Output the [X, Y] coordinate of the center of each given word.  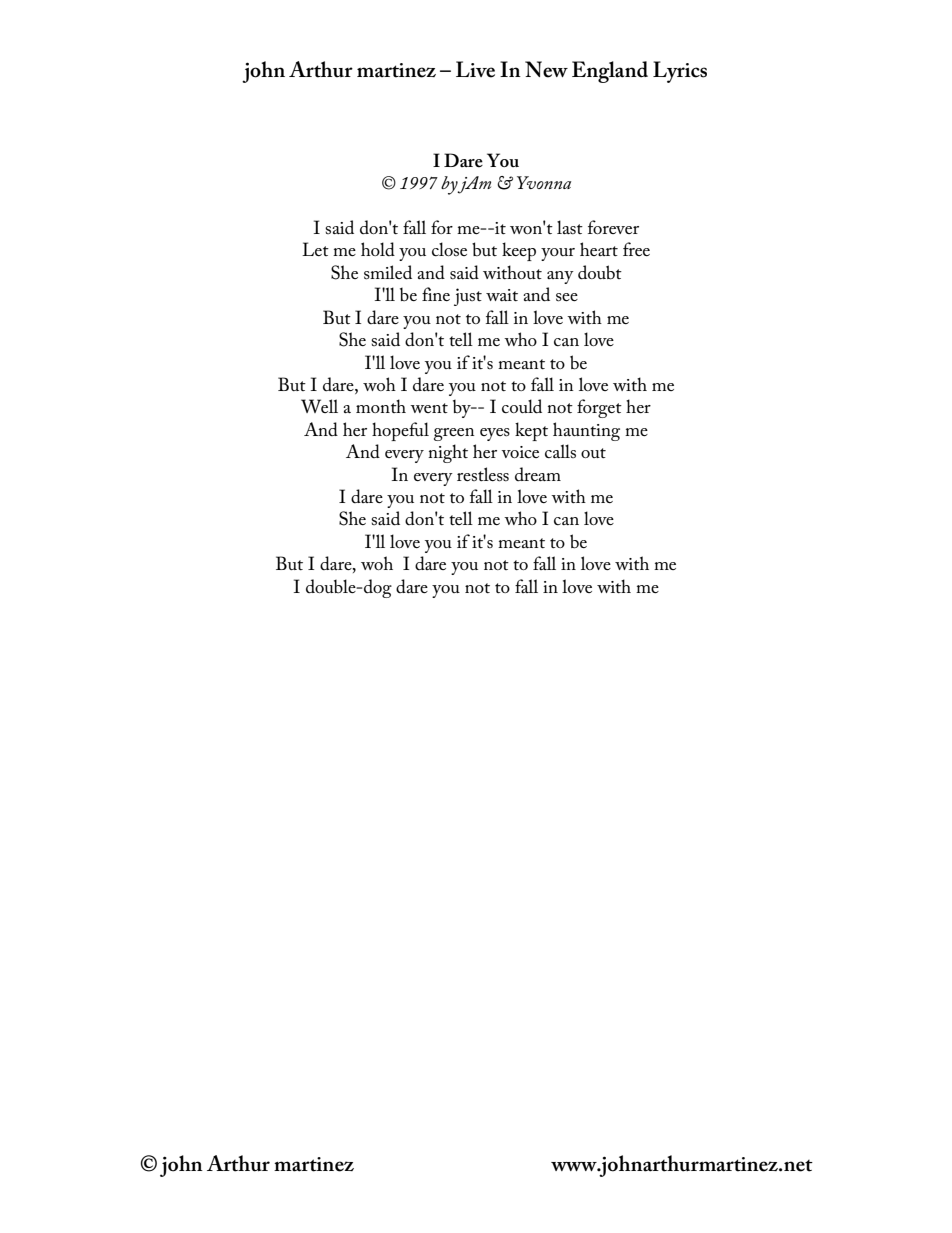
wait [502, 295]
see [567, 297]
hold [378, 249]
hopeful [400, 431]
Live [475, 69]
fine [436, 294]
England [610, 72]
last [570, 227]
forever [613, 227]
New [546, 69]
